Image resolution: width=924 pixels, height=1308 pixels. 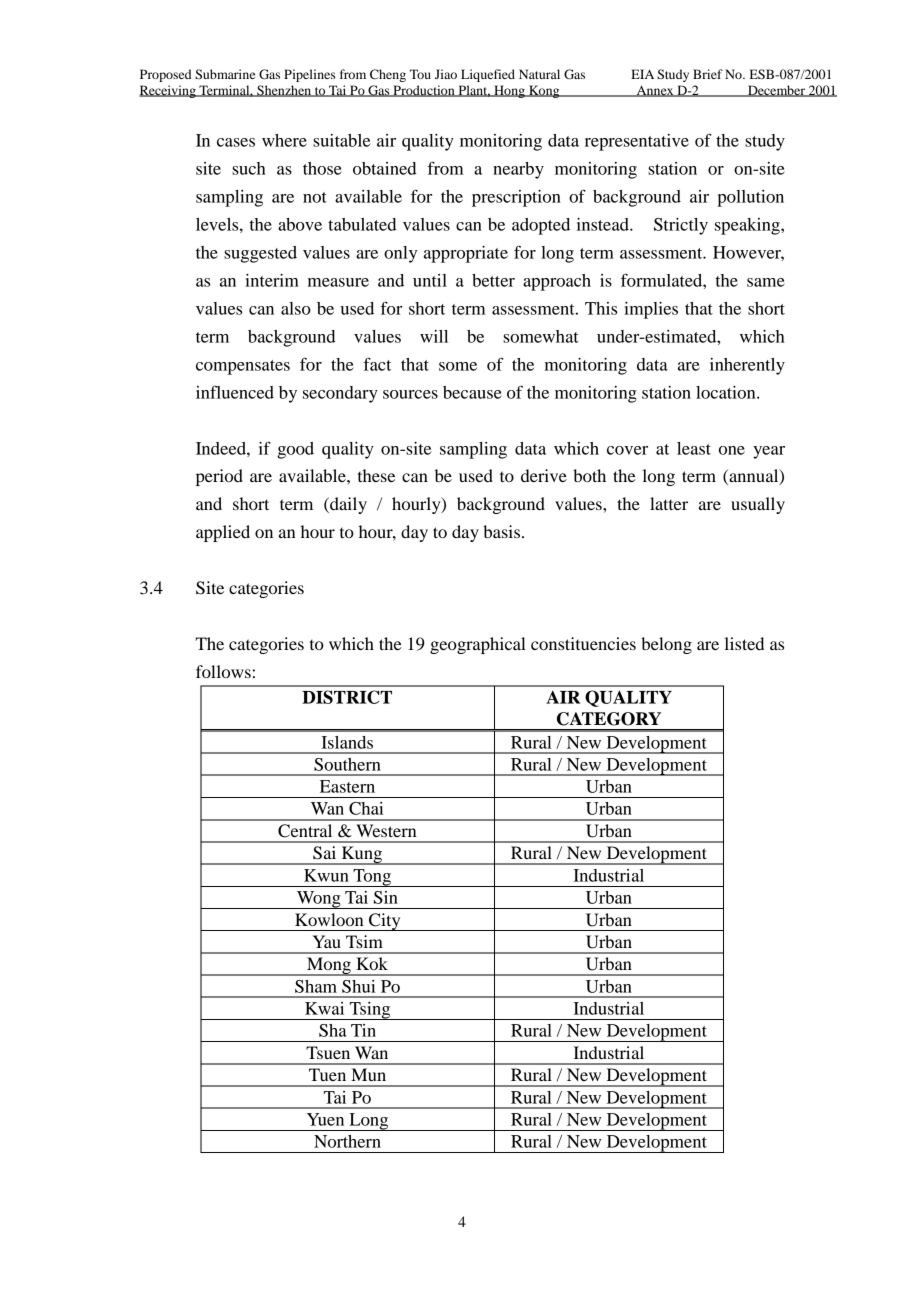 What do you see at coordinates (609, 719) in the image?
I see `CATEGORY` at bounding box center [609, 719].
